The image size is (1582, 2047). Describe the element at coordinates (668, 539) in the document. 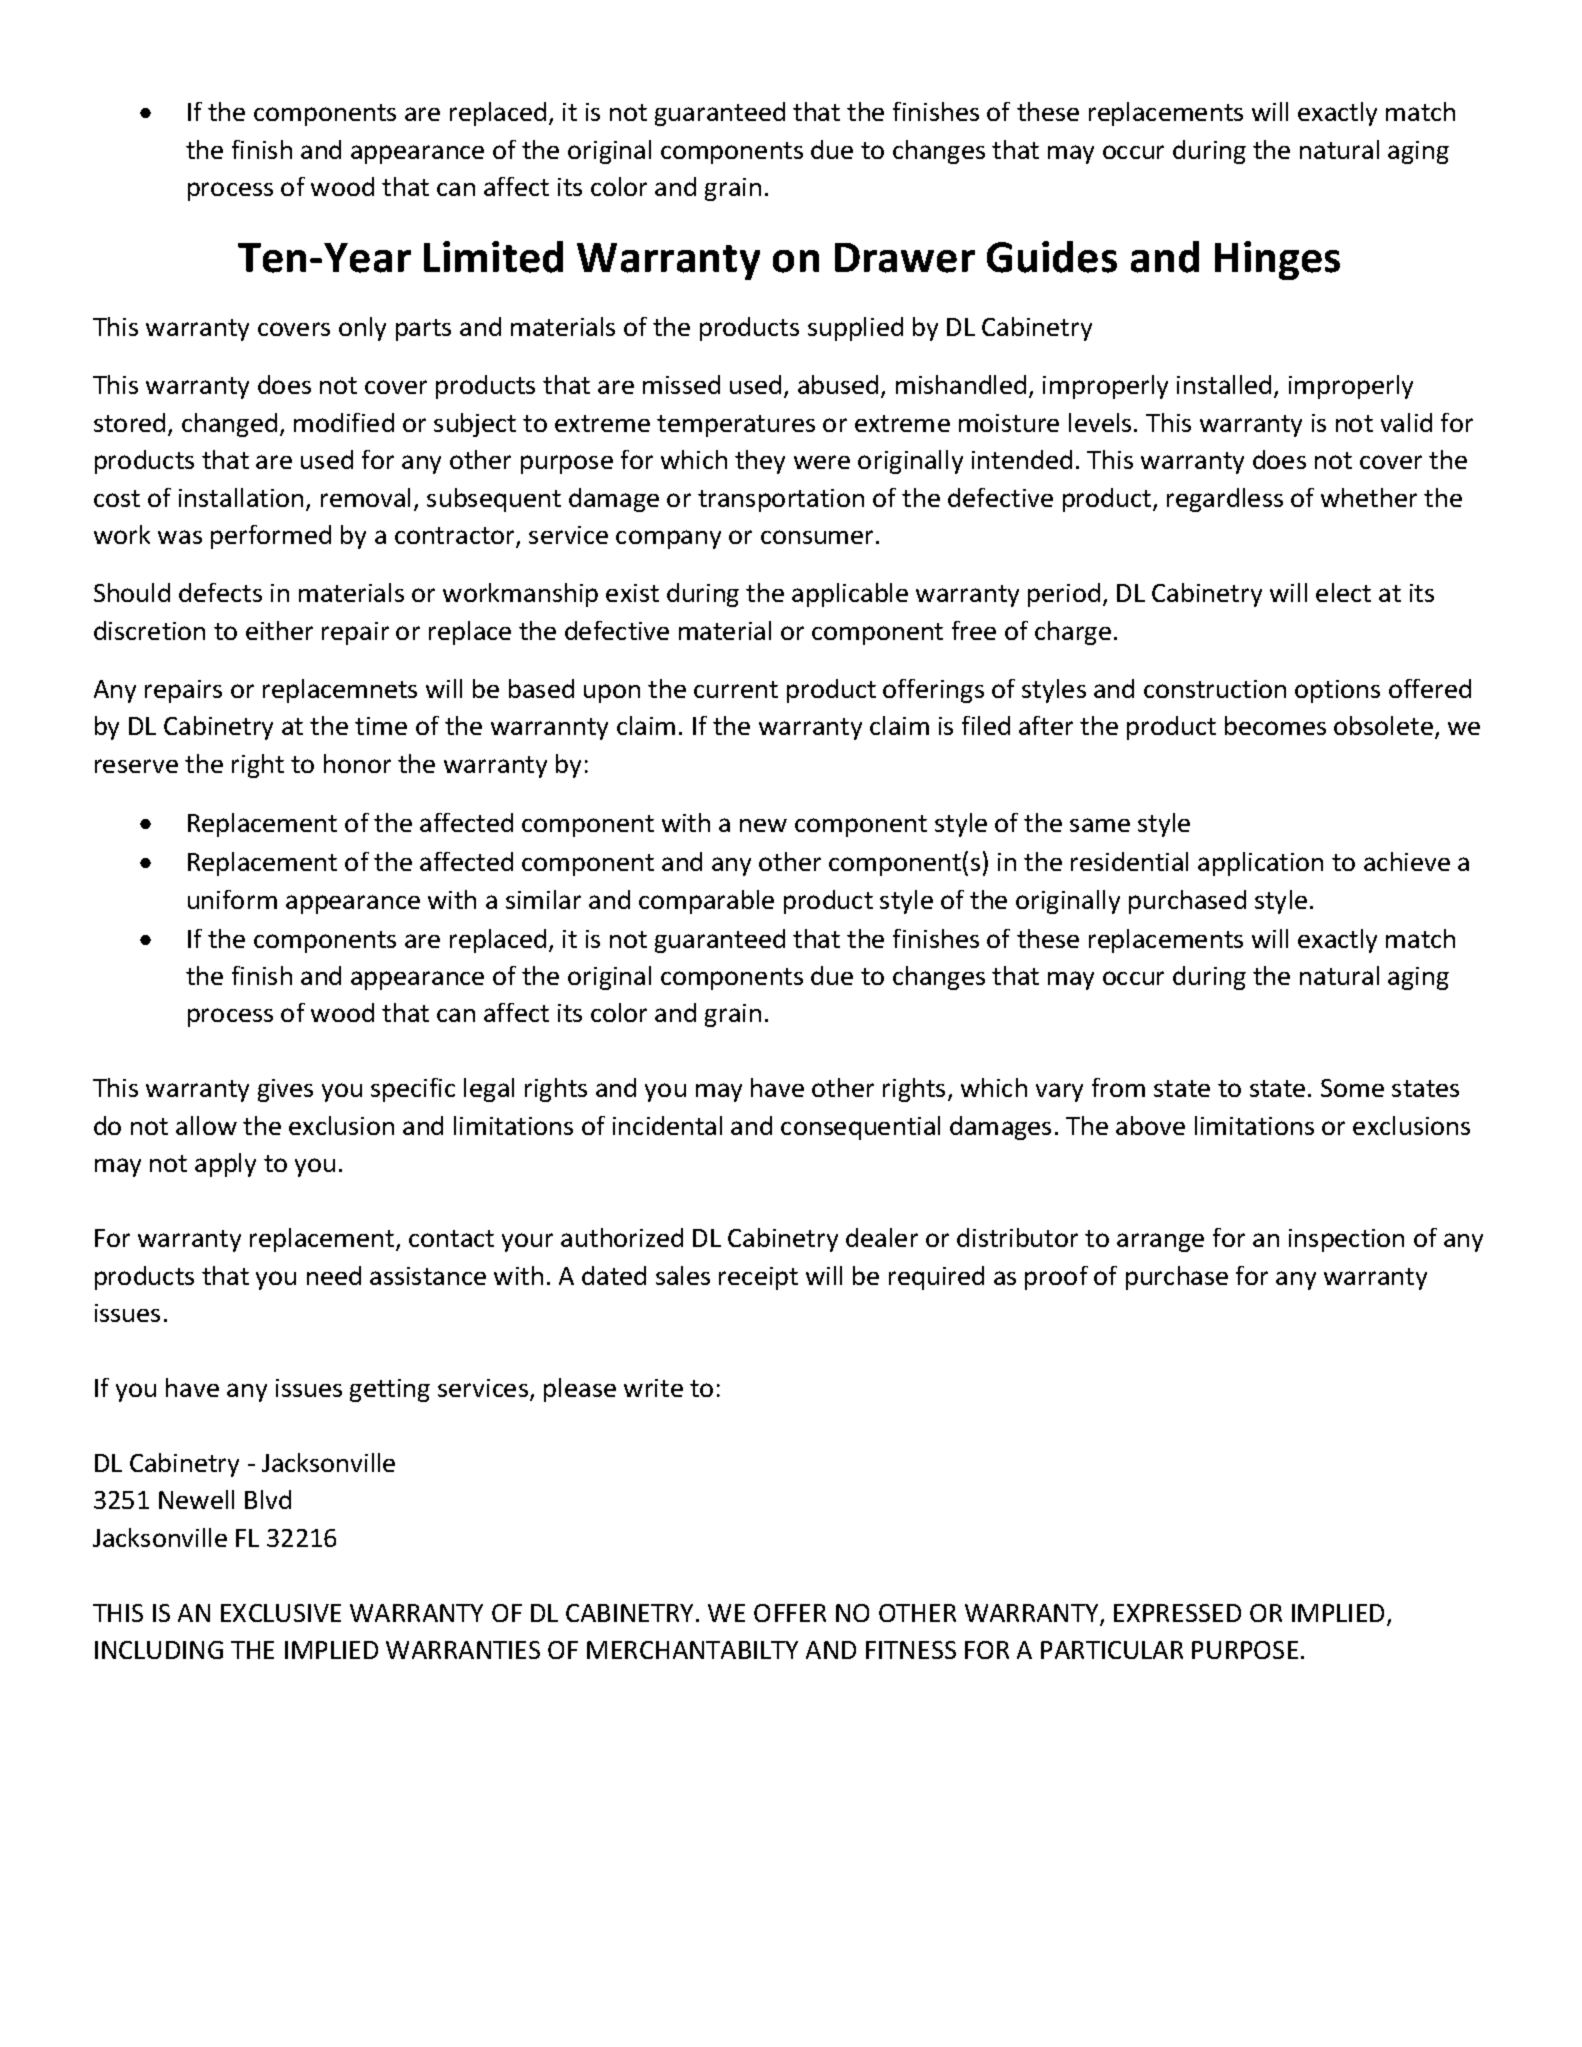

I see `company` at that location.
